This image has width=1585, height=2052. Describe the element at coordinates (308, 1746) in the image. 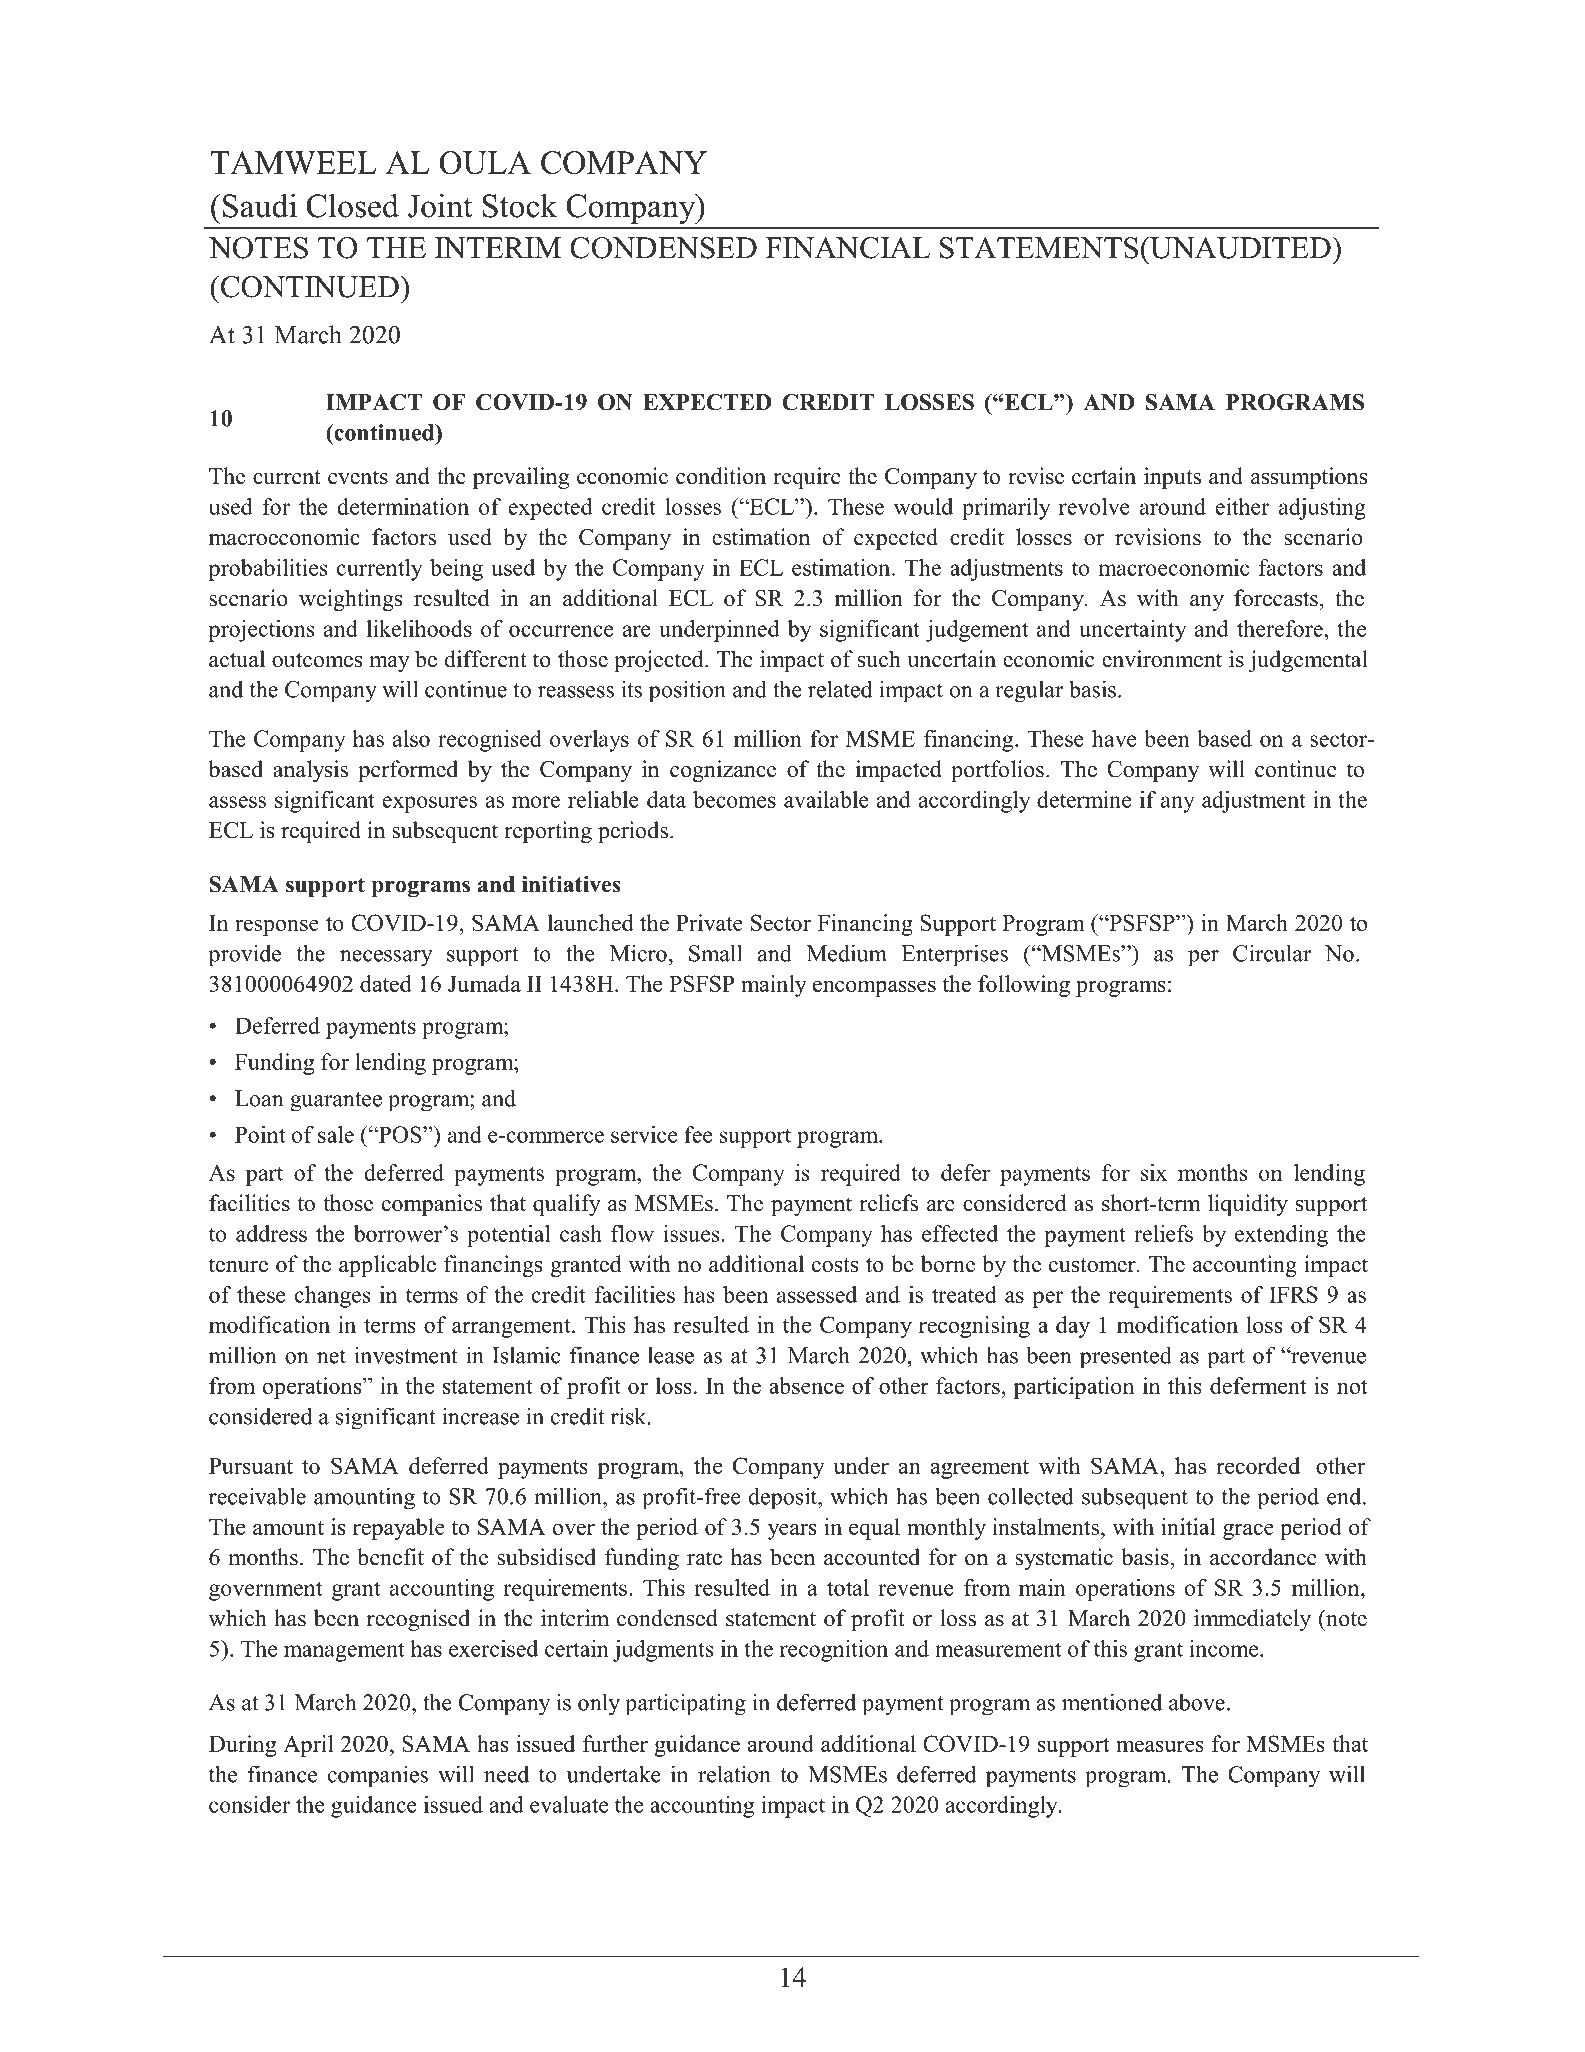

I see `April` at that location.
